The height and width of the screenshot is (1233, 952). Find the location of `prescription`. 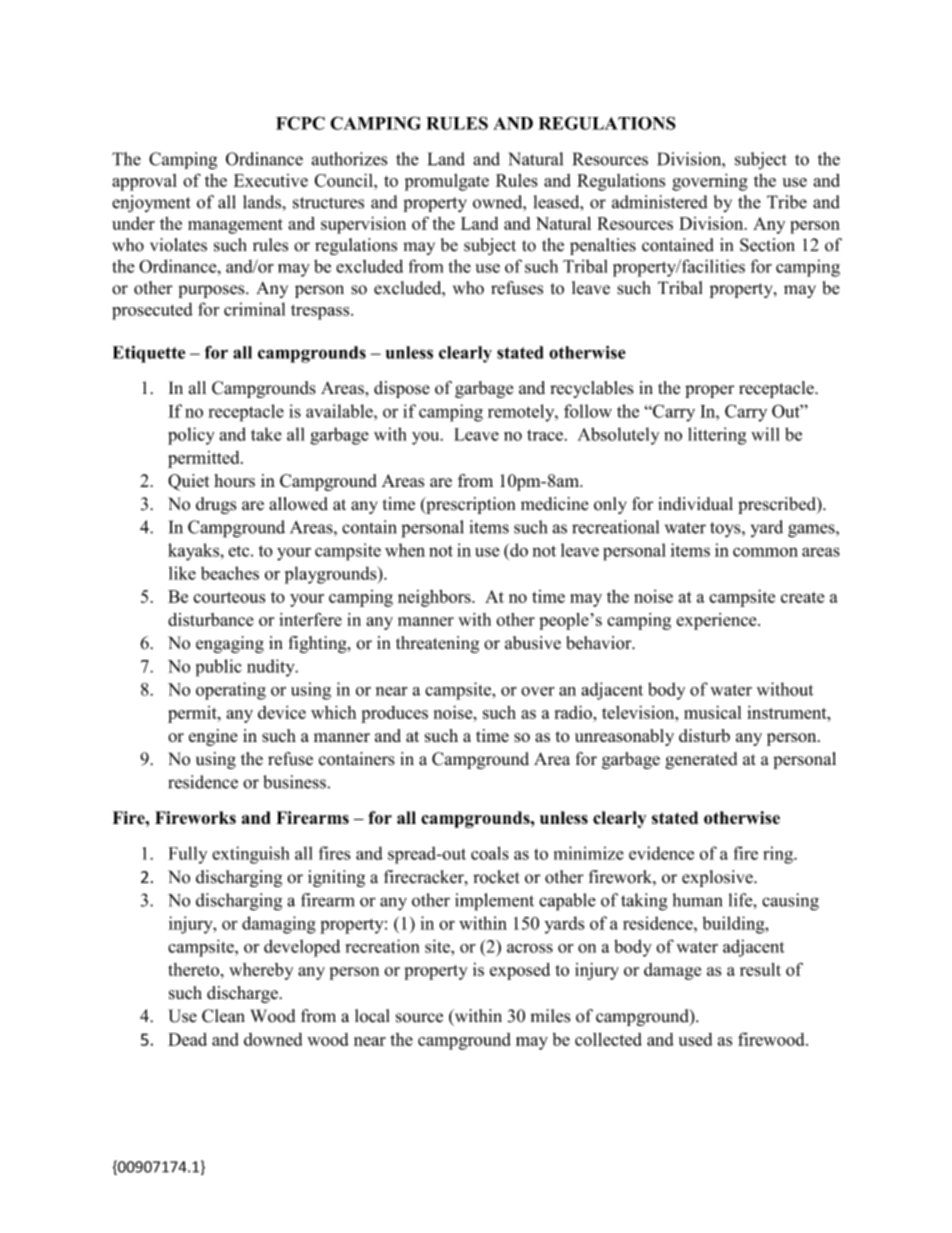

prescription is located at coordinates (469, 505).
